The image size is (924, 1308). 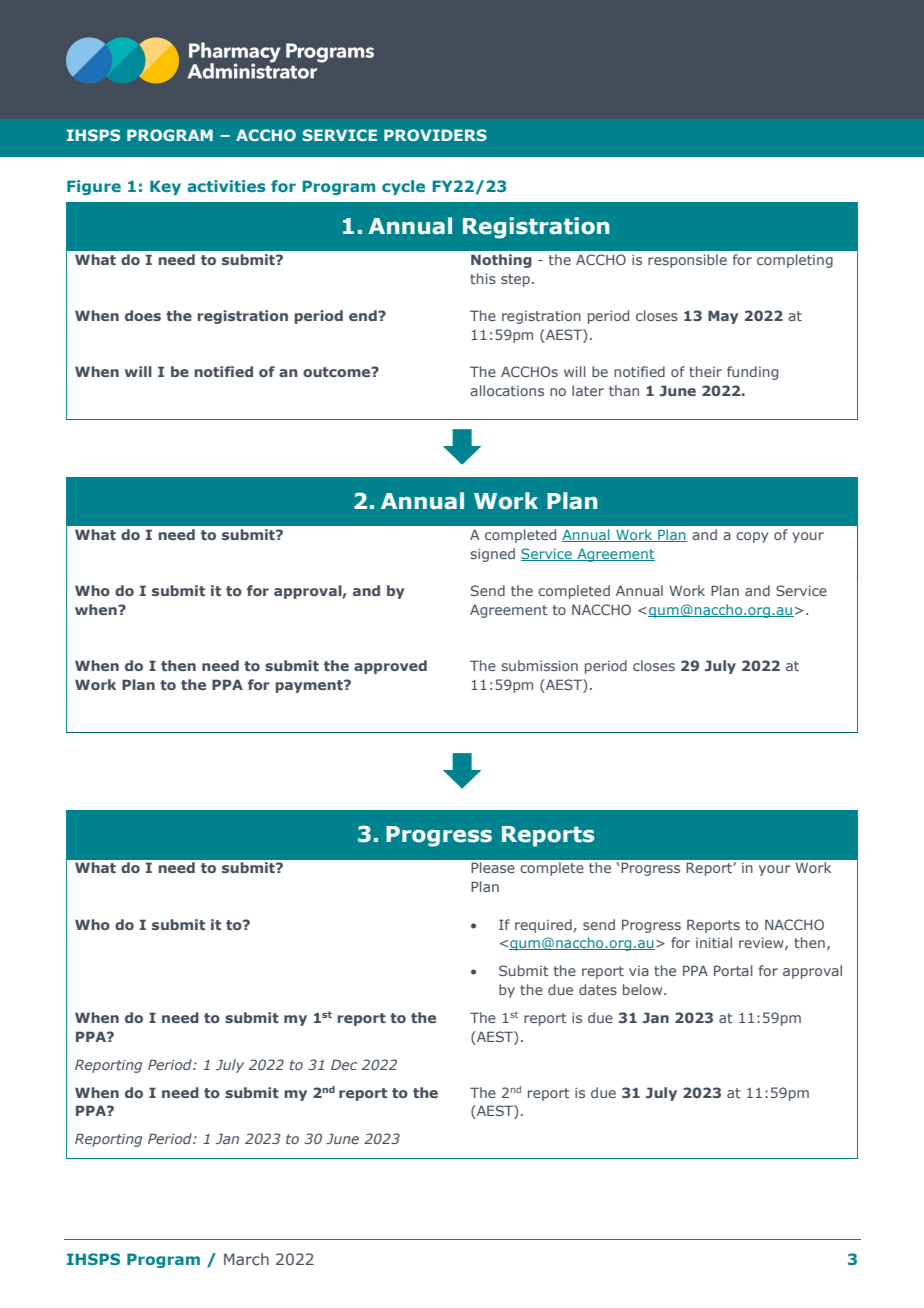 What do you see at coordinates (165, 187) in the screenshot?
I see `Key` at bounding box center [165, 187].
